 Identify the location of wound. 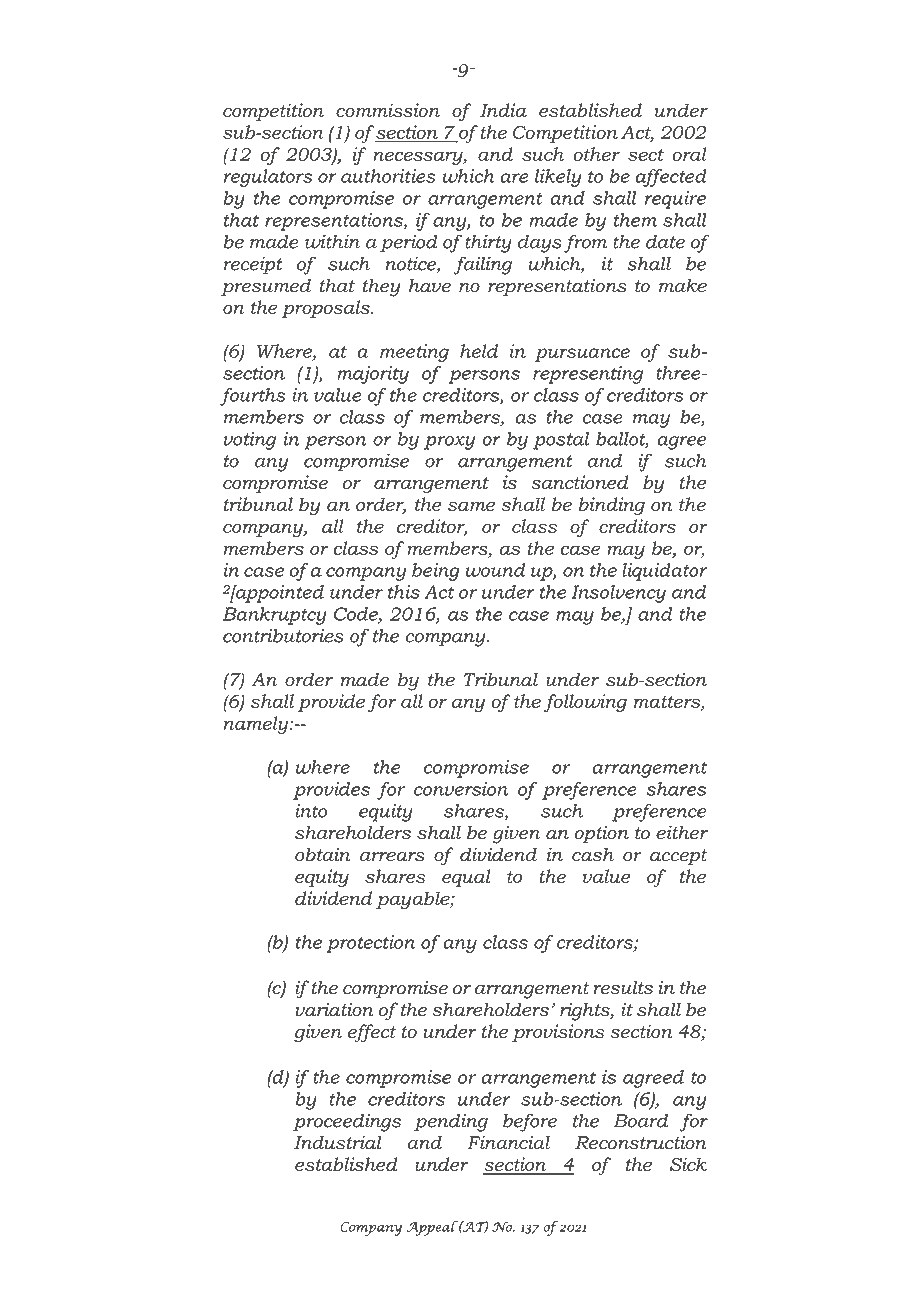
(495, 570).
